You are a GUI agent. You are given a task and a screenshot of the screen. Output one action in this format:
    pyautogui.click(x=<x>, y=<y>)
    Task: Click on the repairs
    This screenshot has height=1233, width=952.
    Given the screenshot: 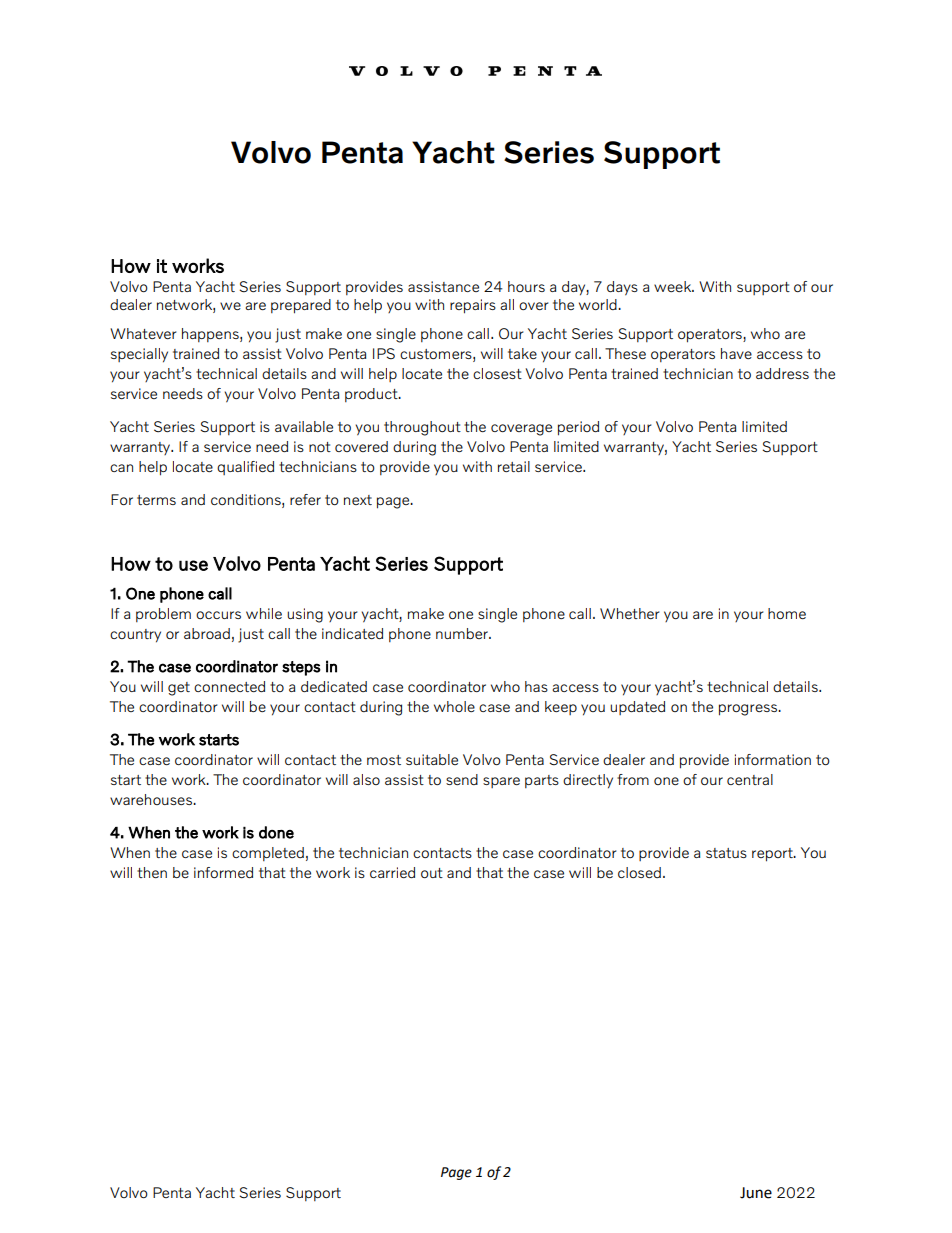 What is the action you would take?
    pyautogui.click(x=473, y=306)
